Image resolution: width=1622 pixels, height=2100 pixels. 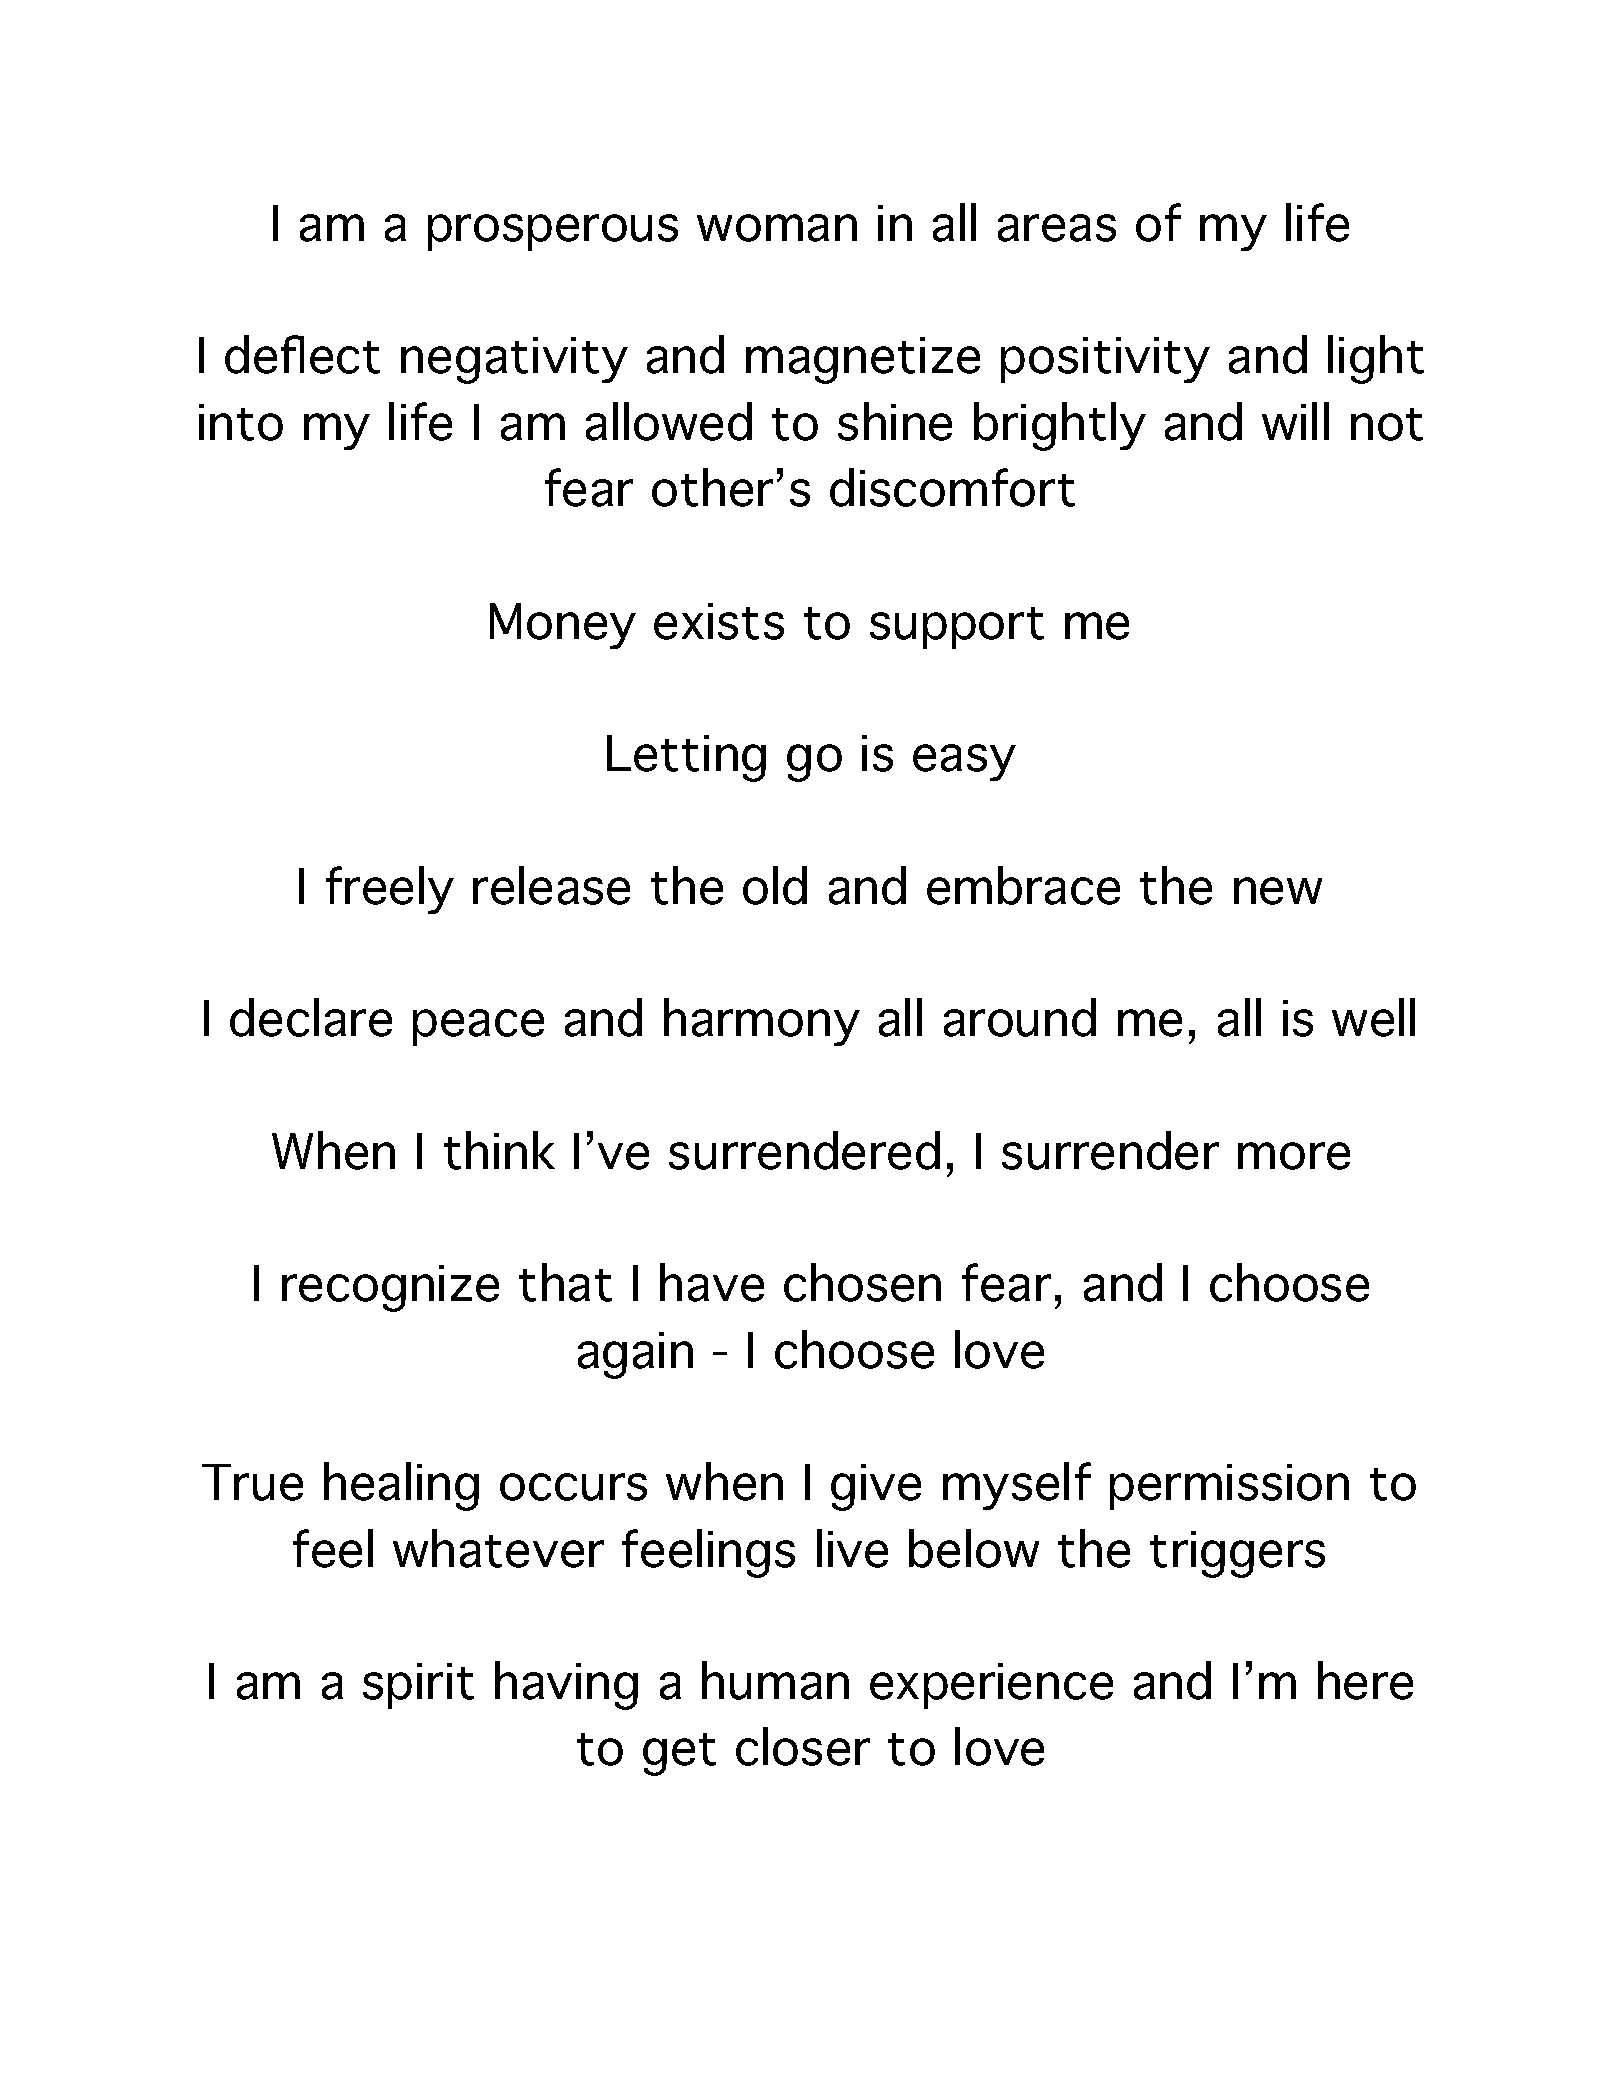 I want to click on deflect, so click(x=302, y=354).
